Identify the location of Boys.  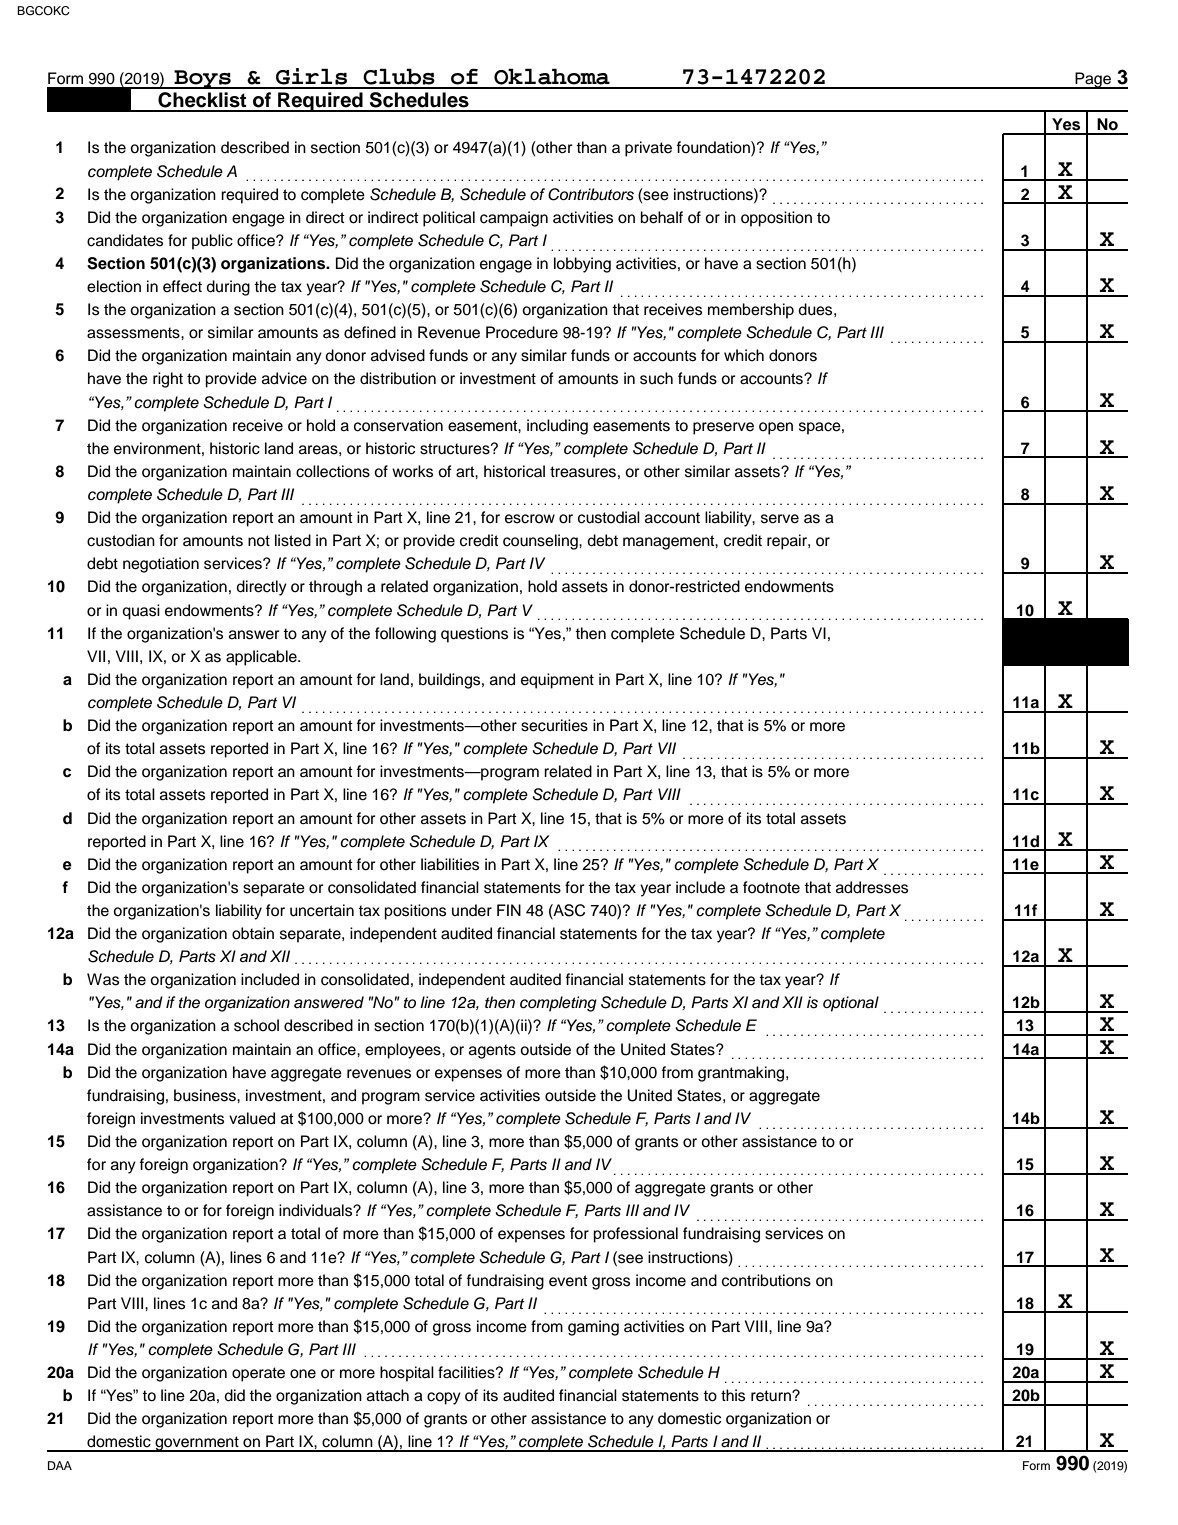
(202, 79).
